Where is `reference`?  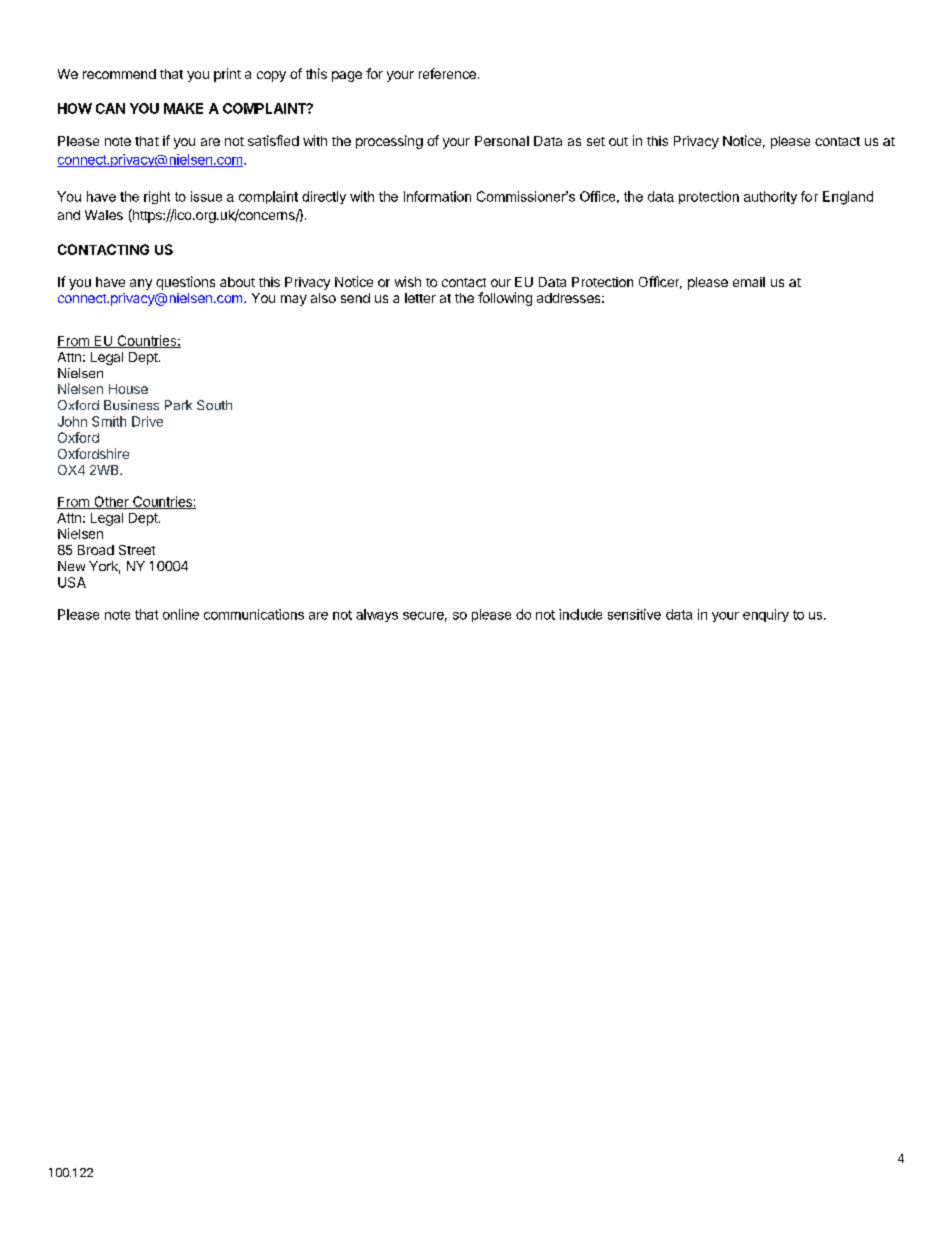 reference is located at coordinates (447, 73).
